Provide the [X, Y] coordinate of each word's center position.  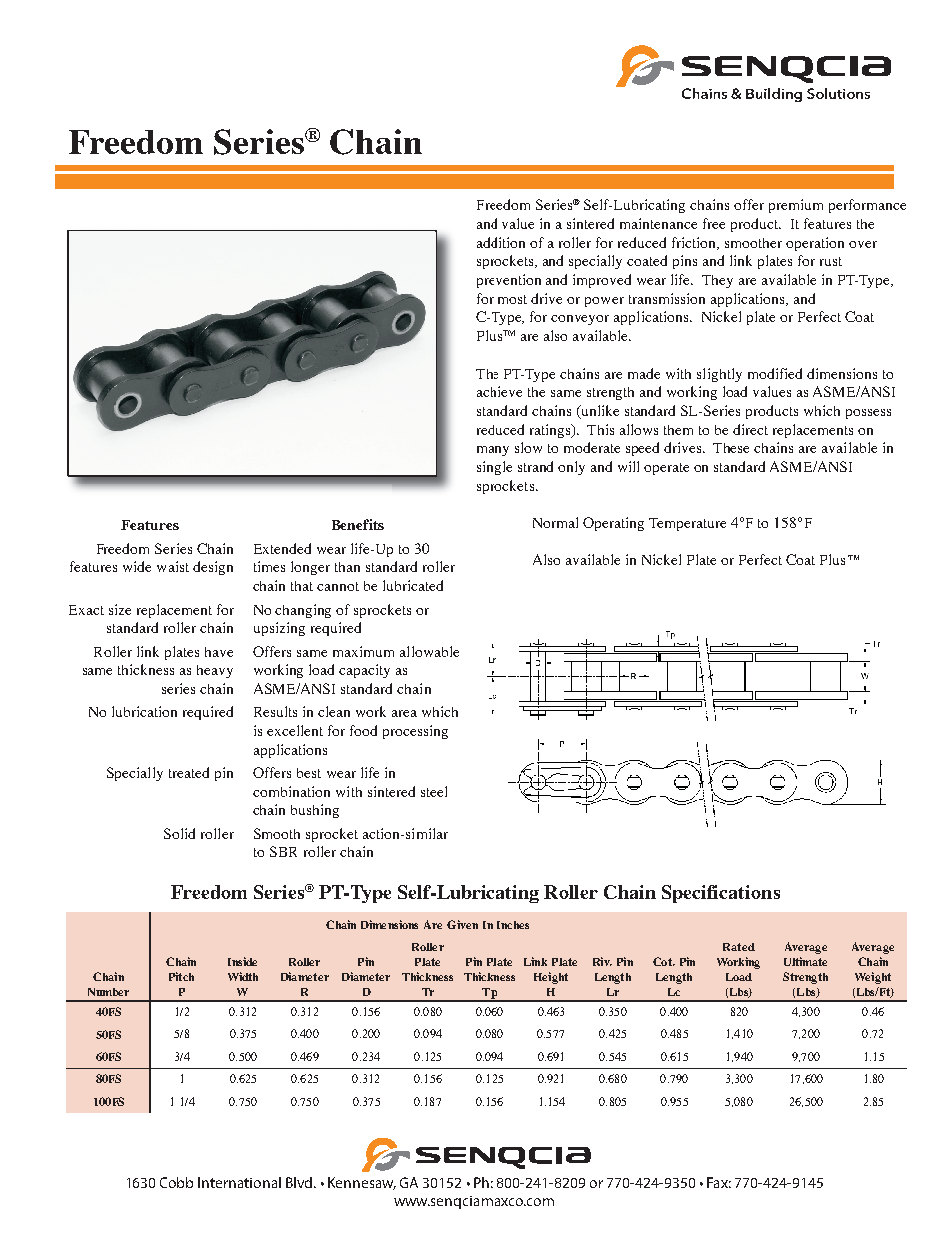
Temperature [687, 524]
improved [602, 281]
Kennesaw [362, 1183]
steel [434, 791]
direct [750, 429]
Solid [179, 833]
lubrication [144, 711]
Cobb [176, 1182]
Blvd [300, 1182]
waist [173, 566]
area [404, 713]
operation [815, 244]
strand [535, 466]
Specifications [721, 894]
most [512, 299]
